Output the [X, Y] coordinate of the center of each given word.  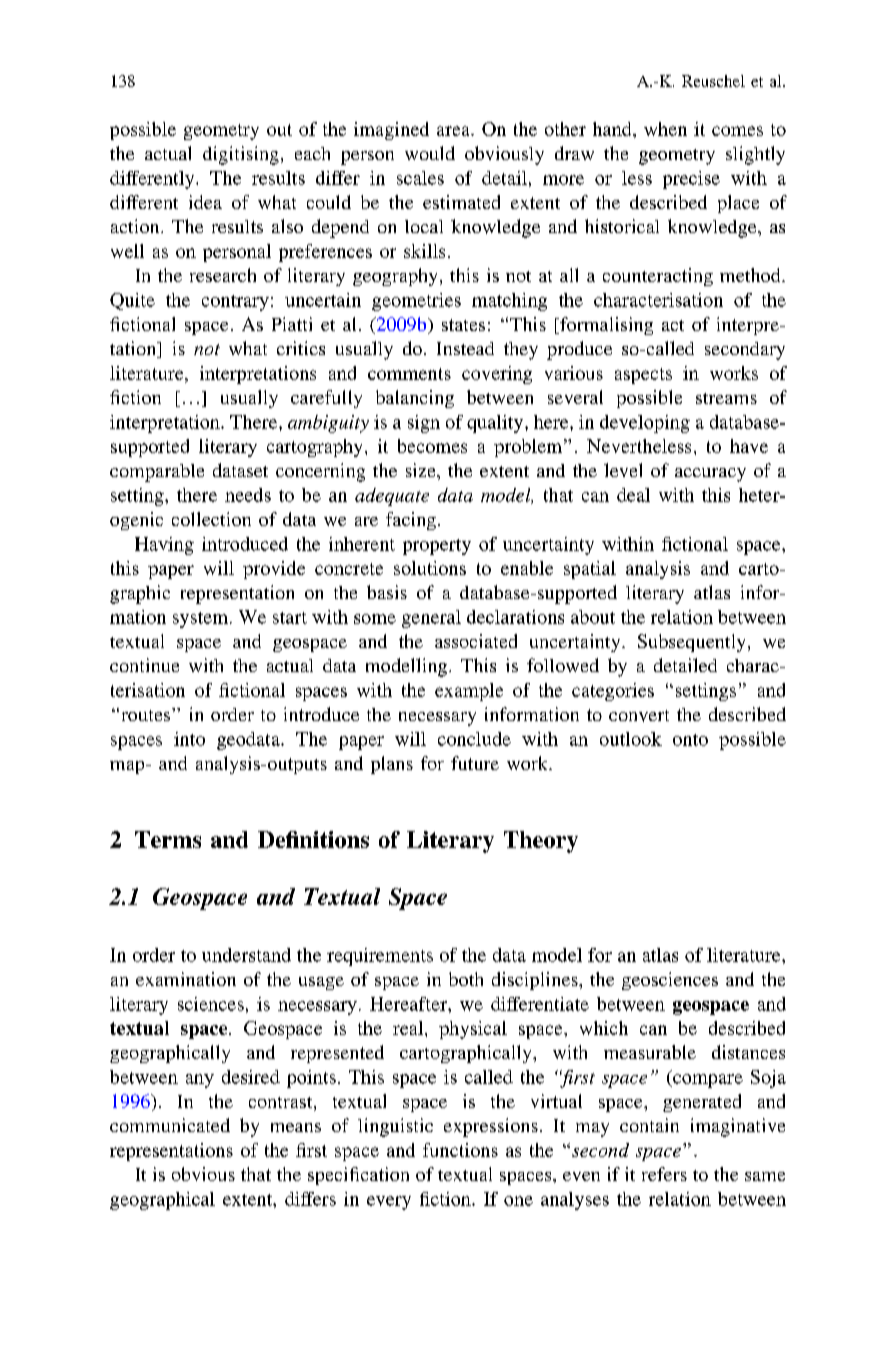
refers [664, 1174]
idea [205, 202]
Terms [168, 839]
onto [690, 740]
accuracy [710, 475]
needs [248, 495]
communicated [170, 1125]
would [430, 153]
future [475, 763]
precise [691, 180]
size [422, 470]
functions [460, 1150]
